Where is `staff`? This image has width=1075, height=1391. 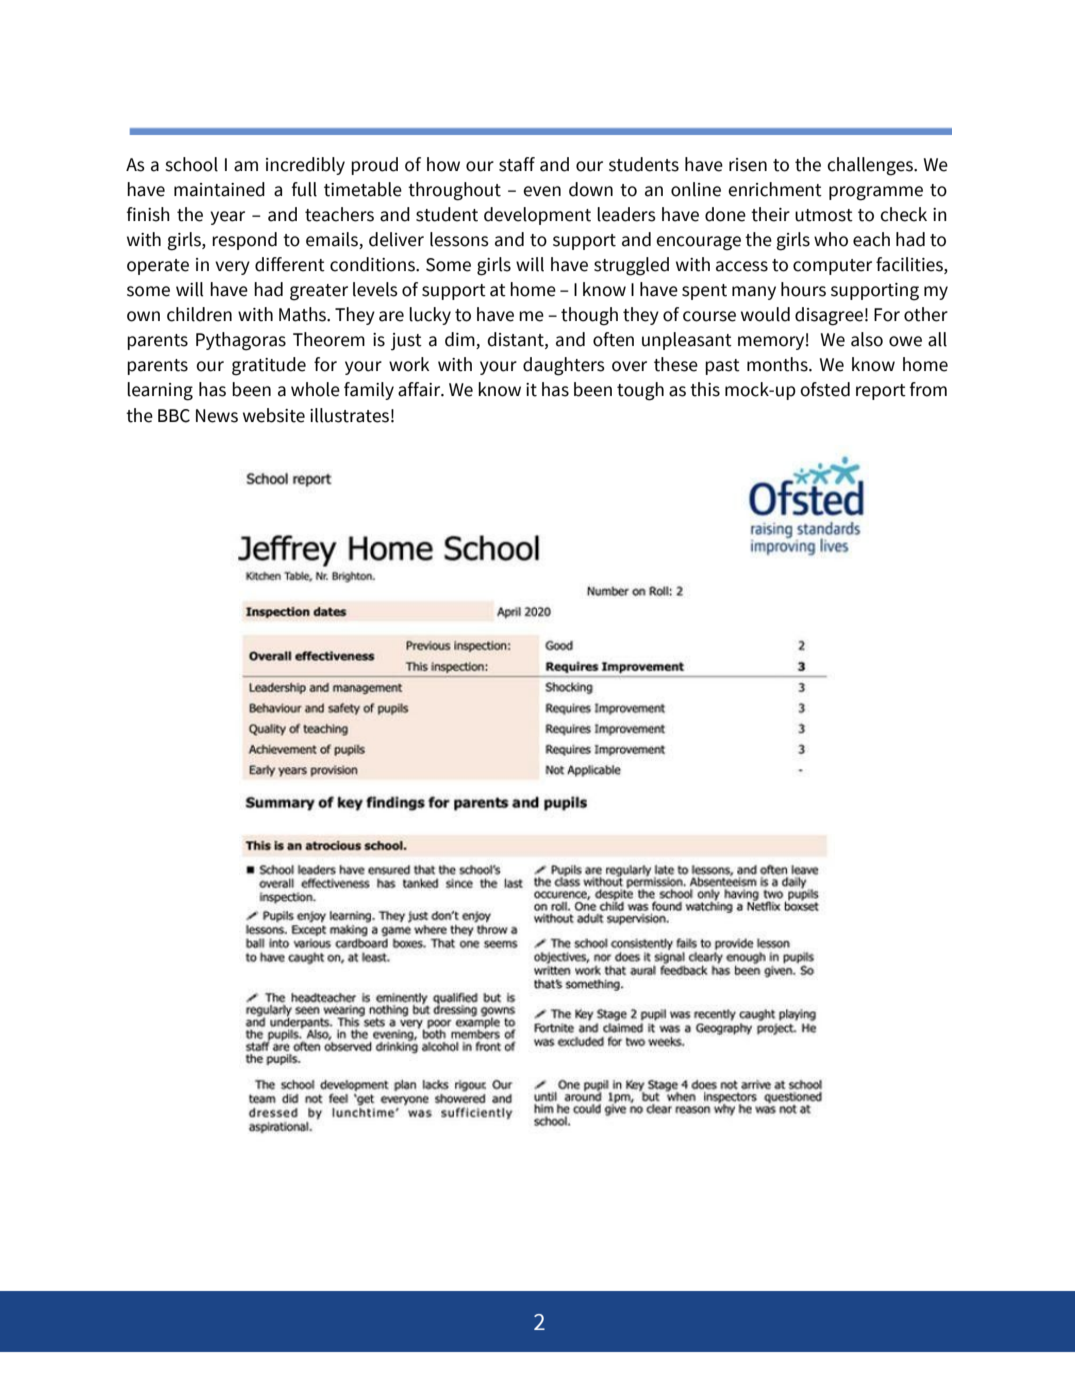
staff is located at coordinates (517, 164).
